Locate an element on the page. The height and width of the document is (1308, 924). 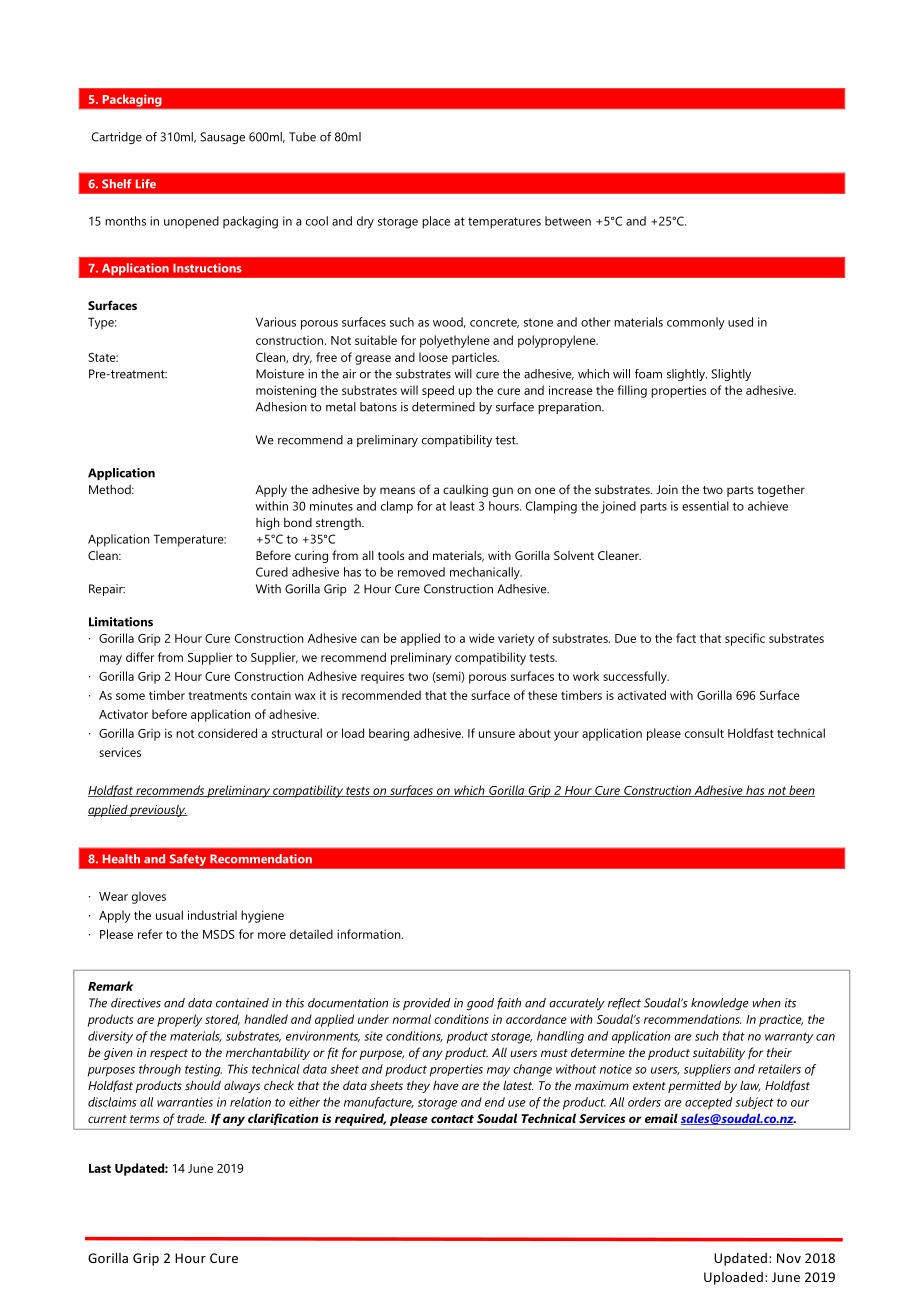
contact is located at coordinates (452, 1119).
